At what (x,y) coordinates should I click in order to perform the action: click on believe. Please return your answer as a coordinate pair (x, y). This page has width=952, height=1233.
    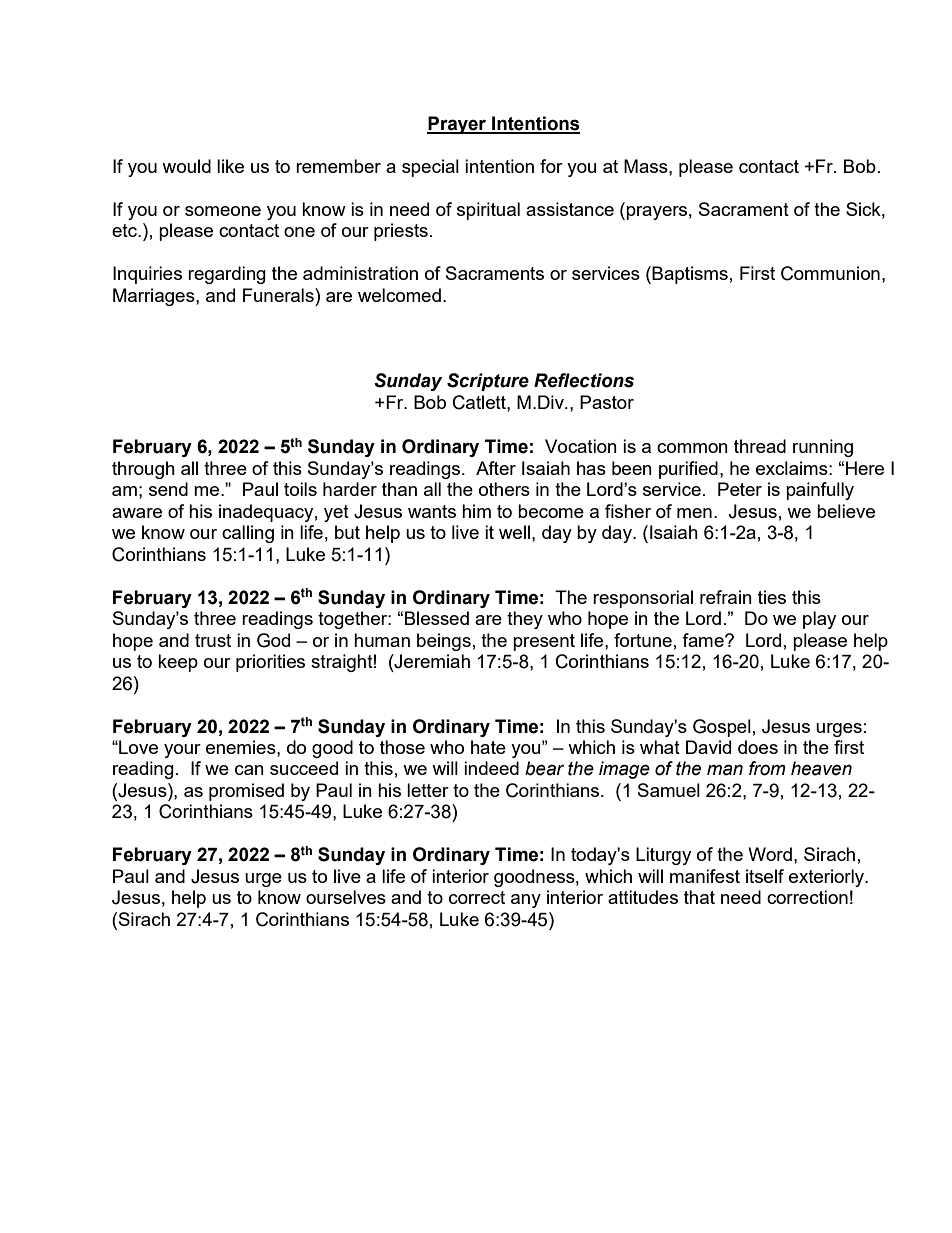
    Looking at the image, I should click on (846, 511).
